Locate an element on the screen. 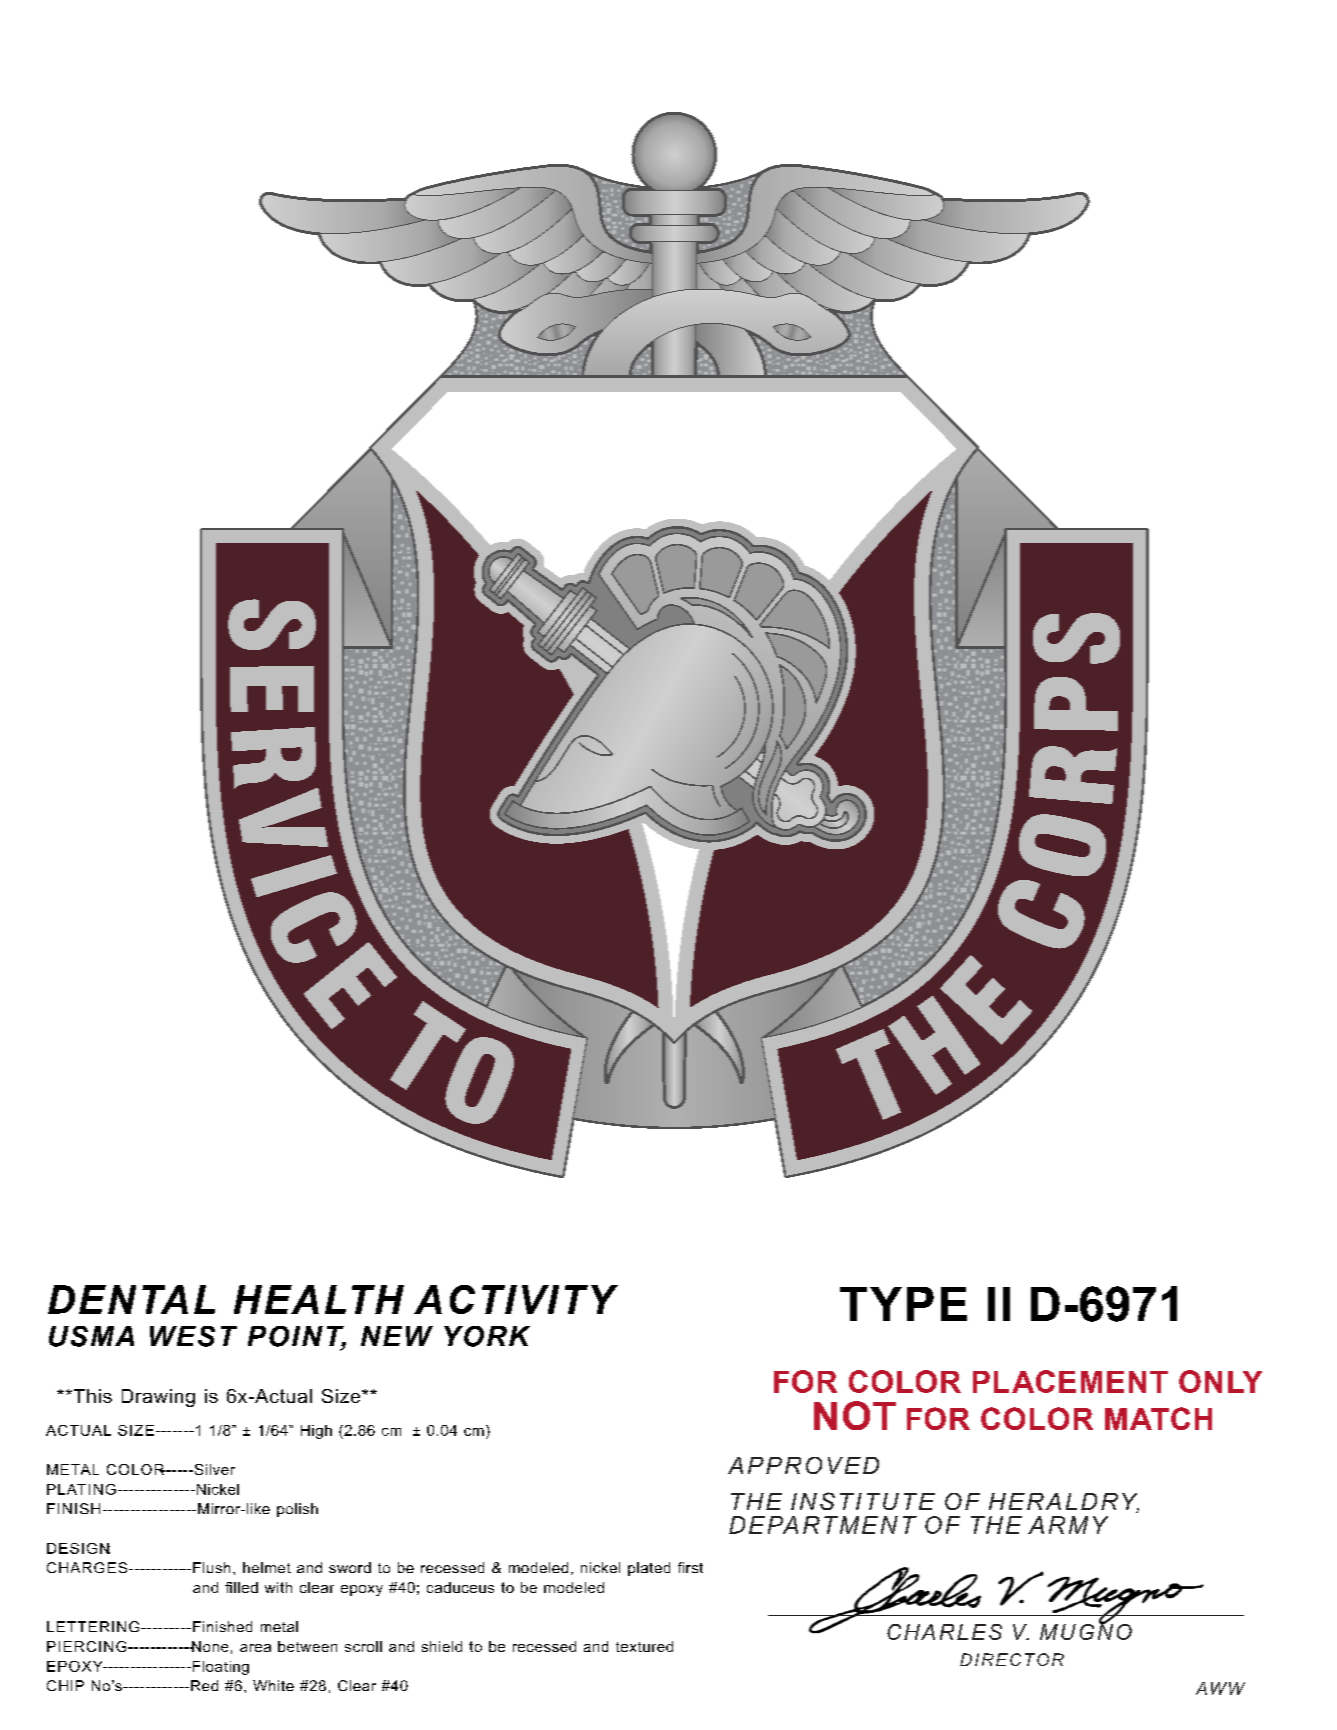 Image resolution: width=1337 pixels, height=1730 pixels. DENTAL is located at coordinates (131, 1299).
